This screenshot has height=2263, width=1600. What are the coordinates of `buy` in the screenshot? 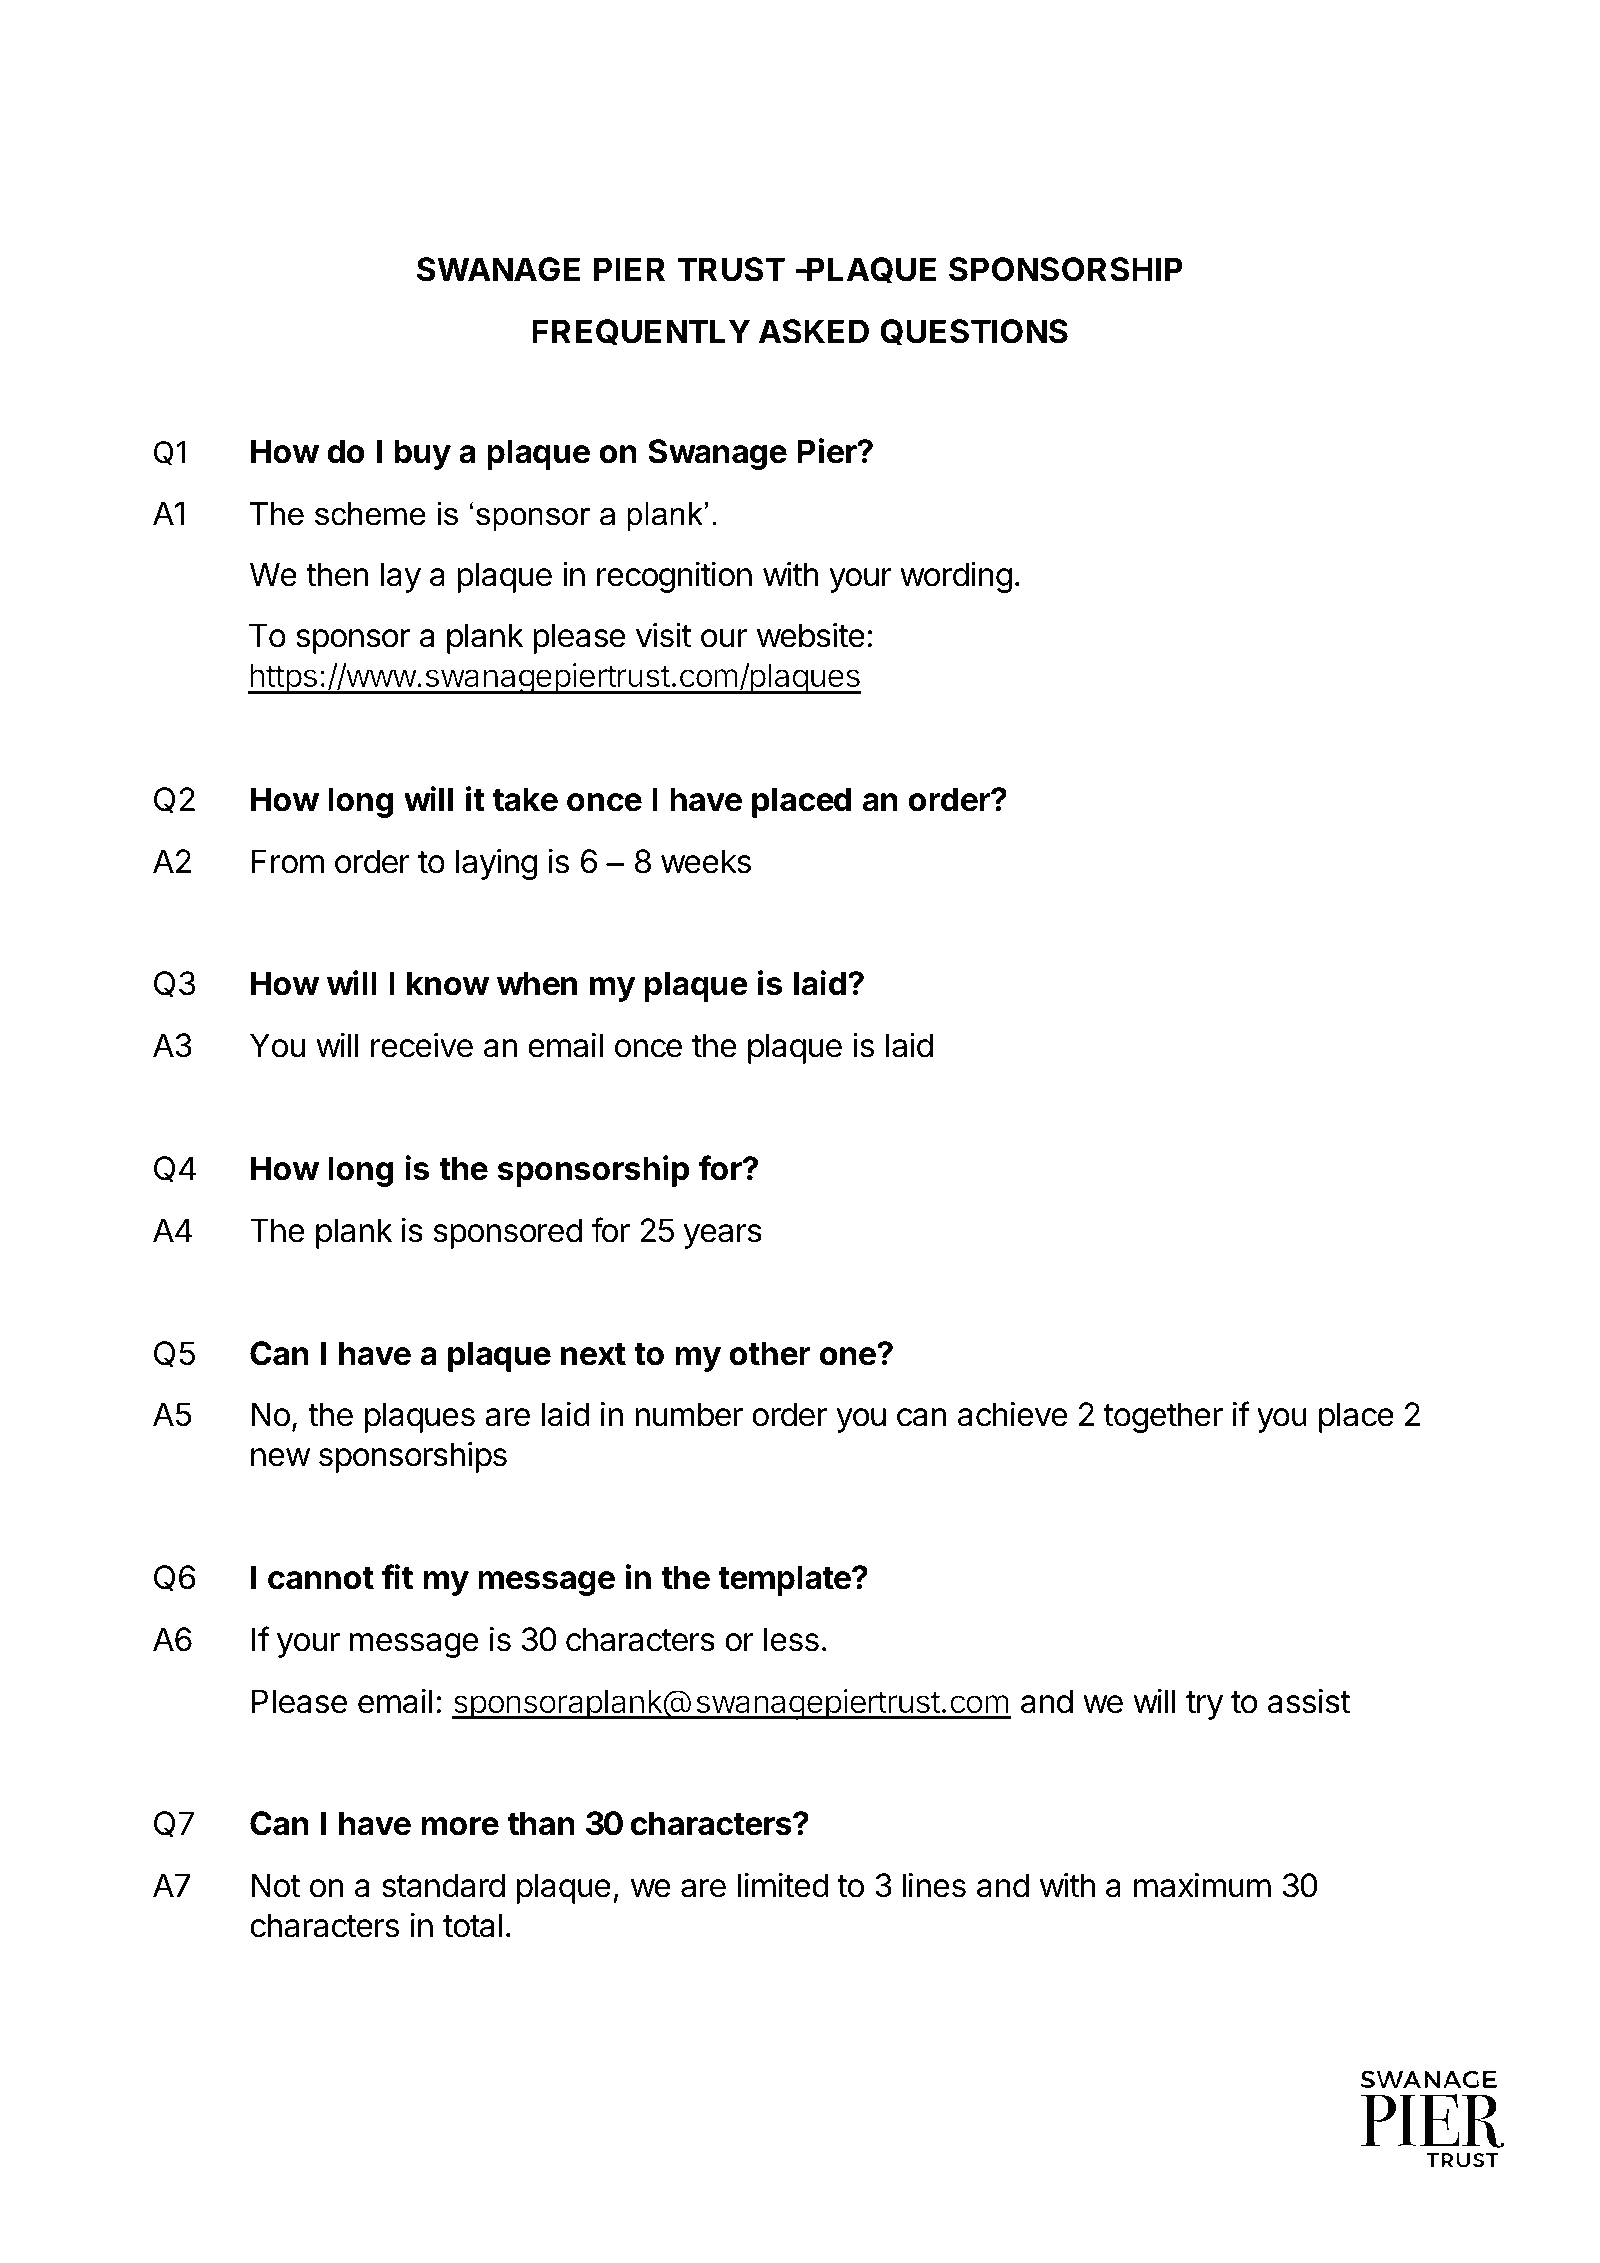 It's located at (422, 454).
